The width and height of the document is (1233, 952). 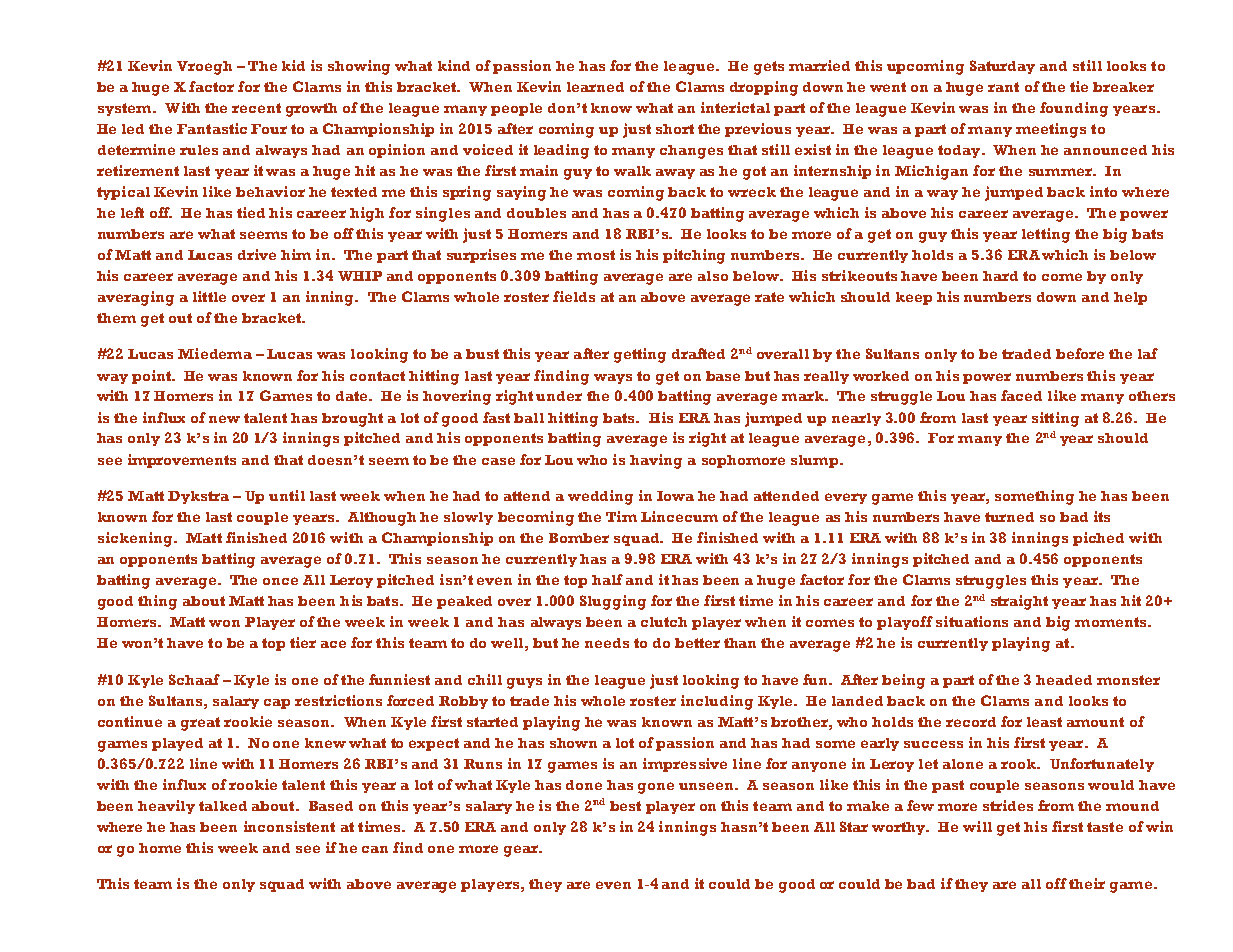 I want to click on improvements, so click(x=182, y=461).
